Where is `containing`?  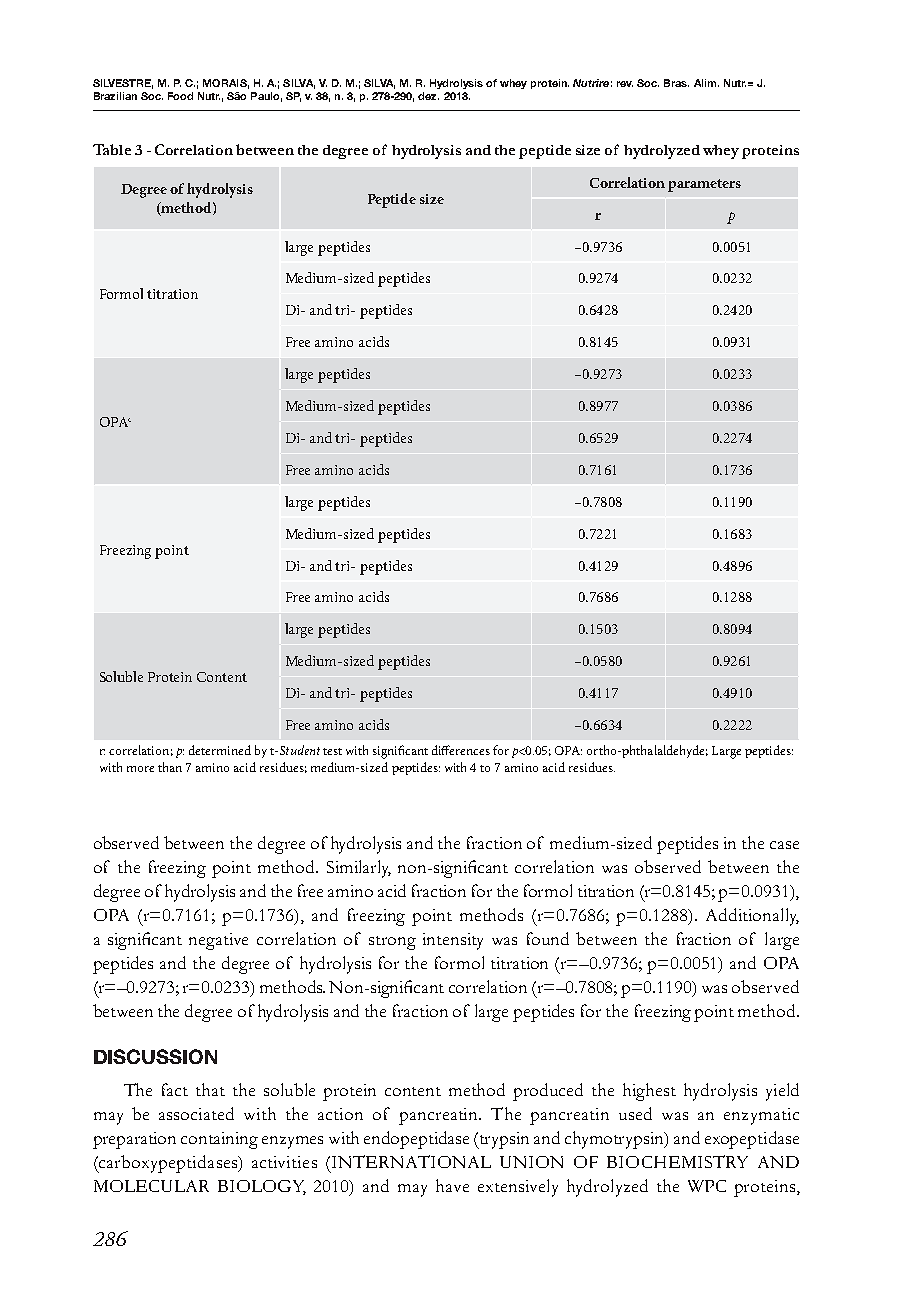 containing is located at coordinates (219, 1140).
